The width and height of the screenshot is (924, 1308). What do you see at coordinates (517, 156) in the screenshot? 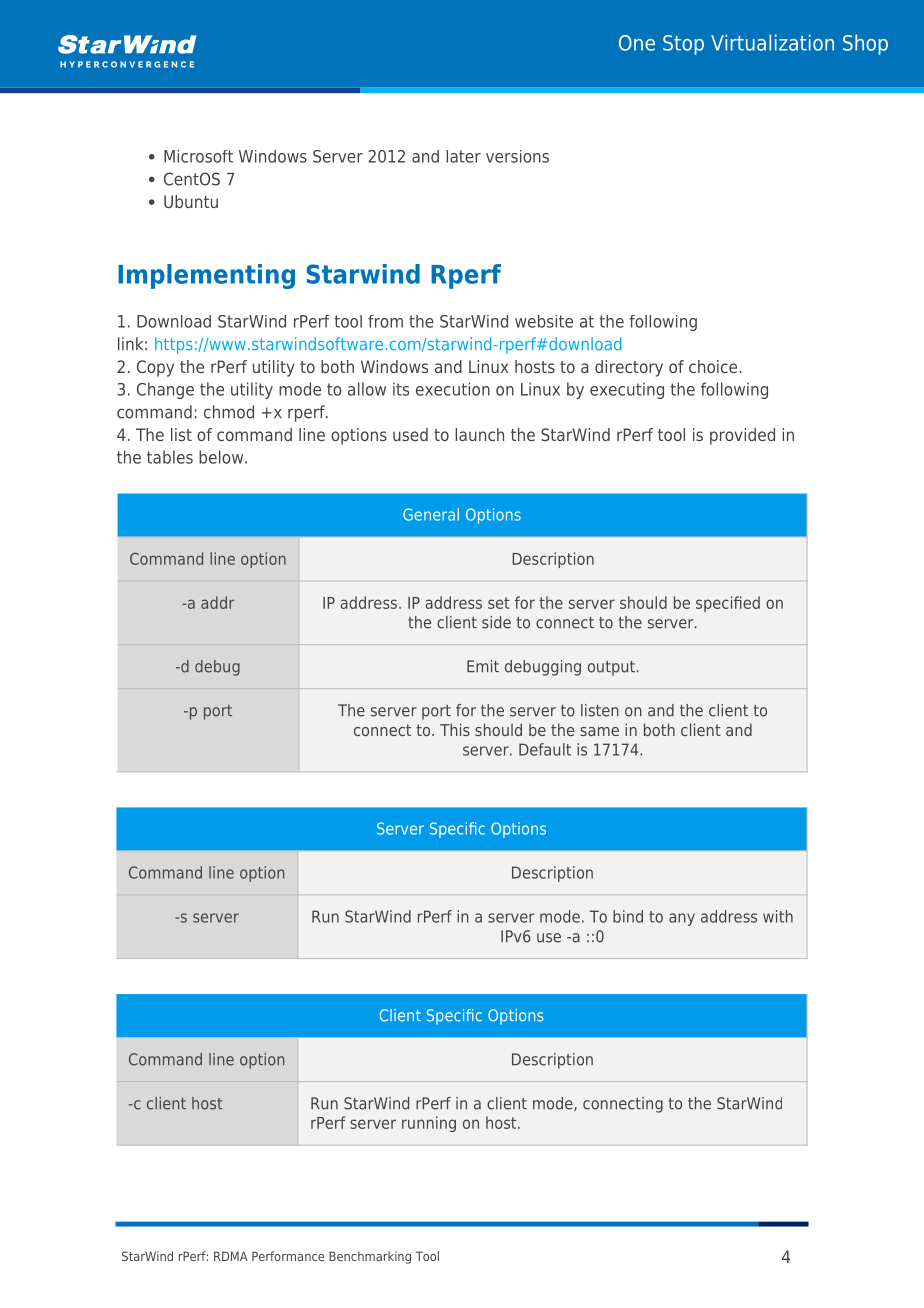
I see `versions` at bounding box center [517, 156].
